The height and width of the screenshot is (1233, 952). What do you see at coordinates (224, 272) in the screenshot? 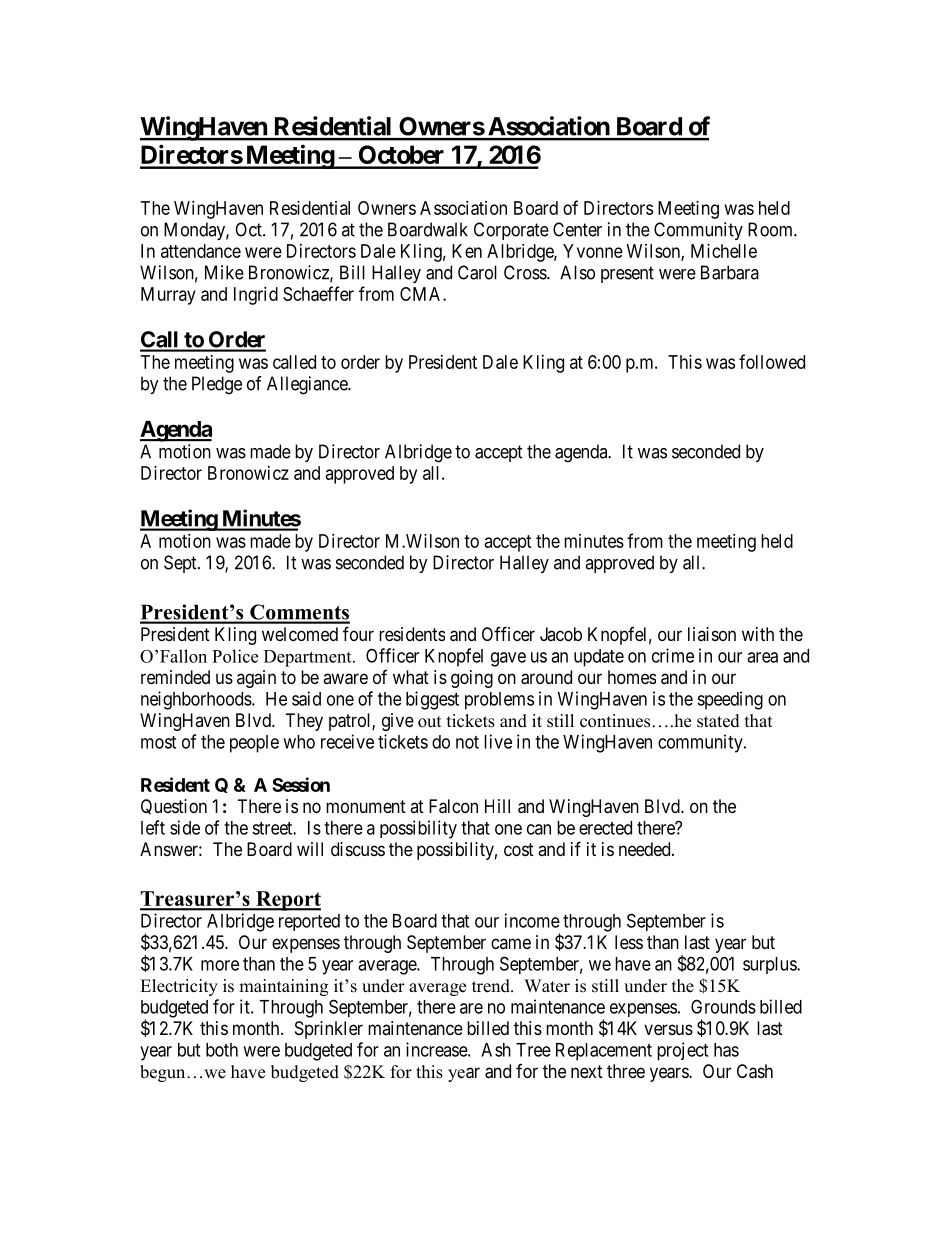
I see `Mike` at bounding box center [224, 272].
